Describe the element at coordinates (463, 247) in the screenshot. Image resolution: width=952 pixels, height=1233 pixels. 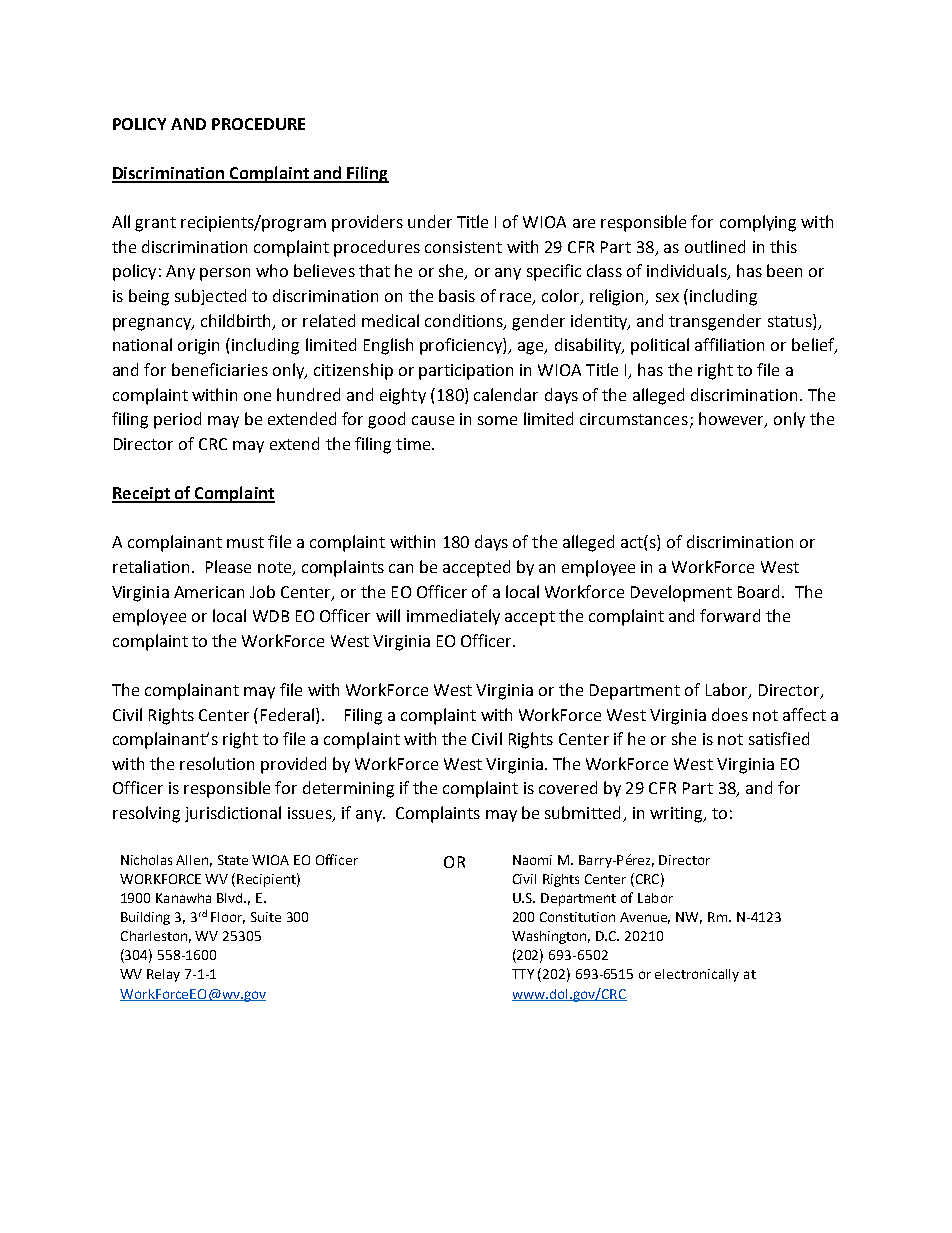
I see `consistent` at that location.
